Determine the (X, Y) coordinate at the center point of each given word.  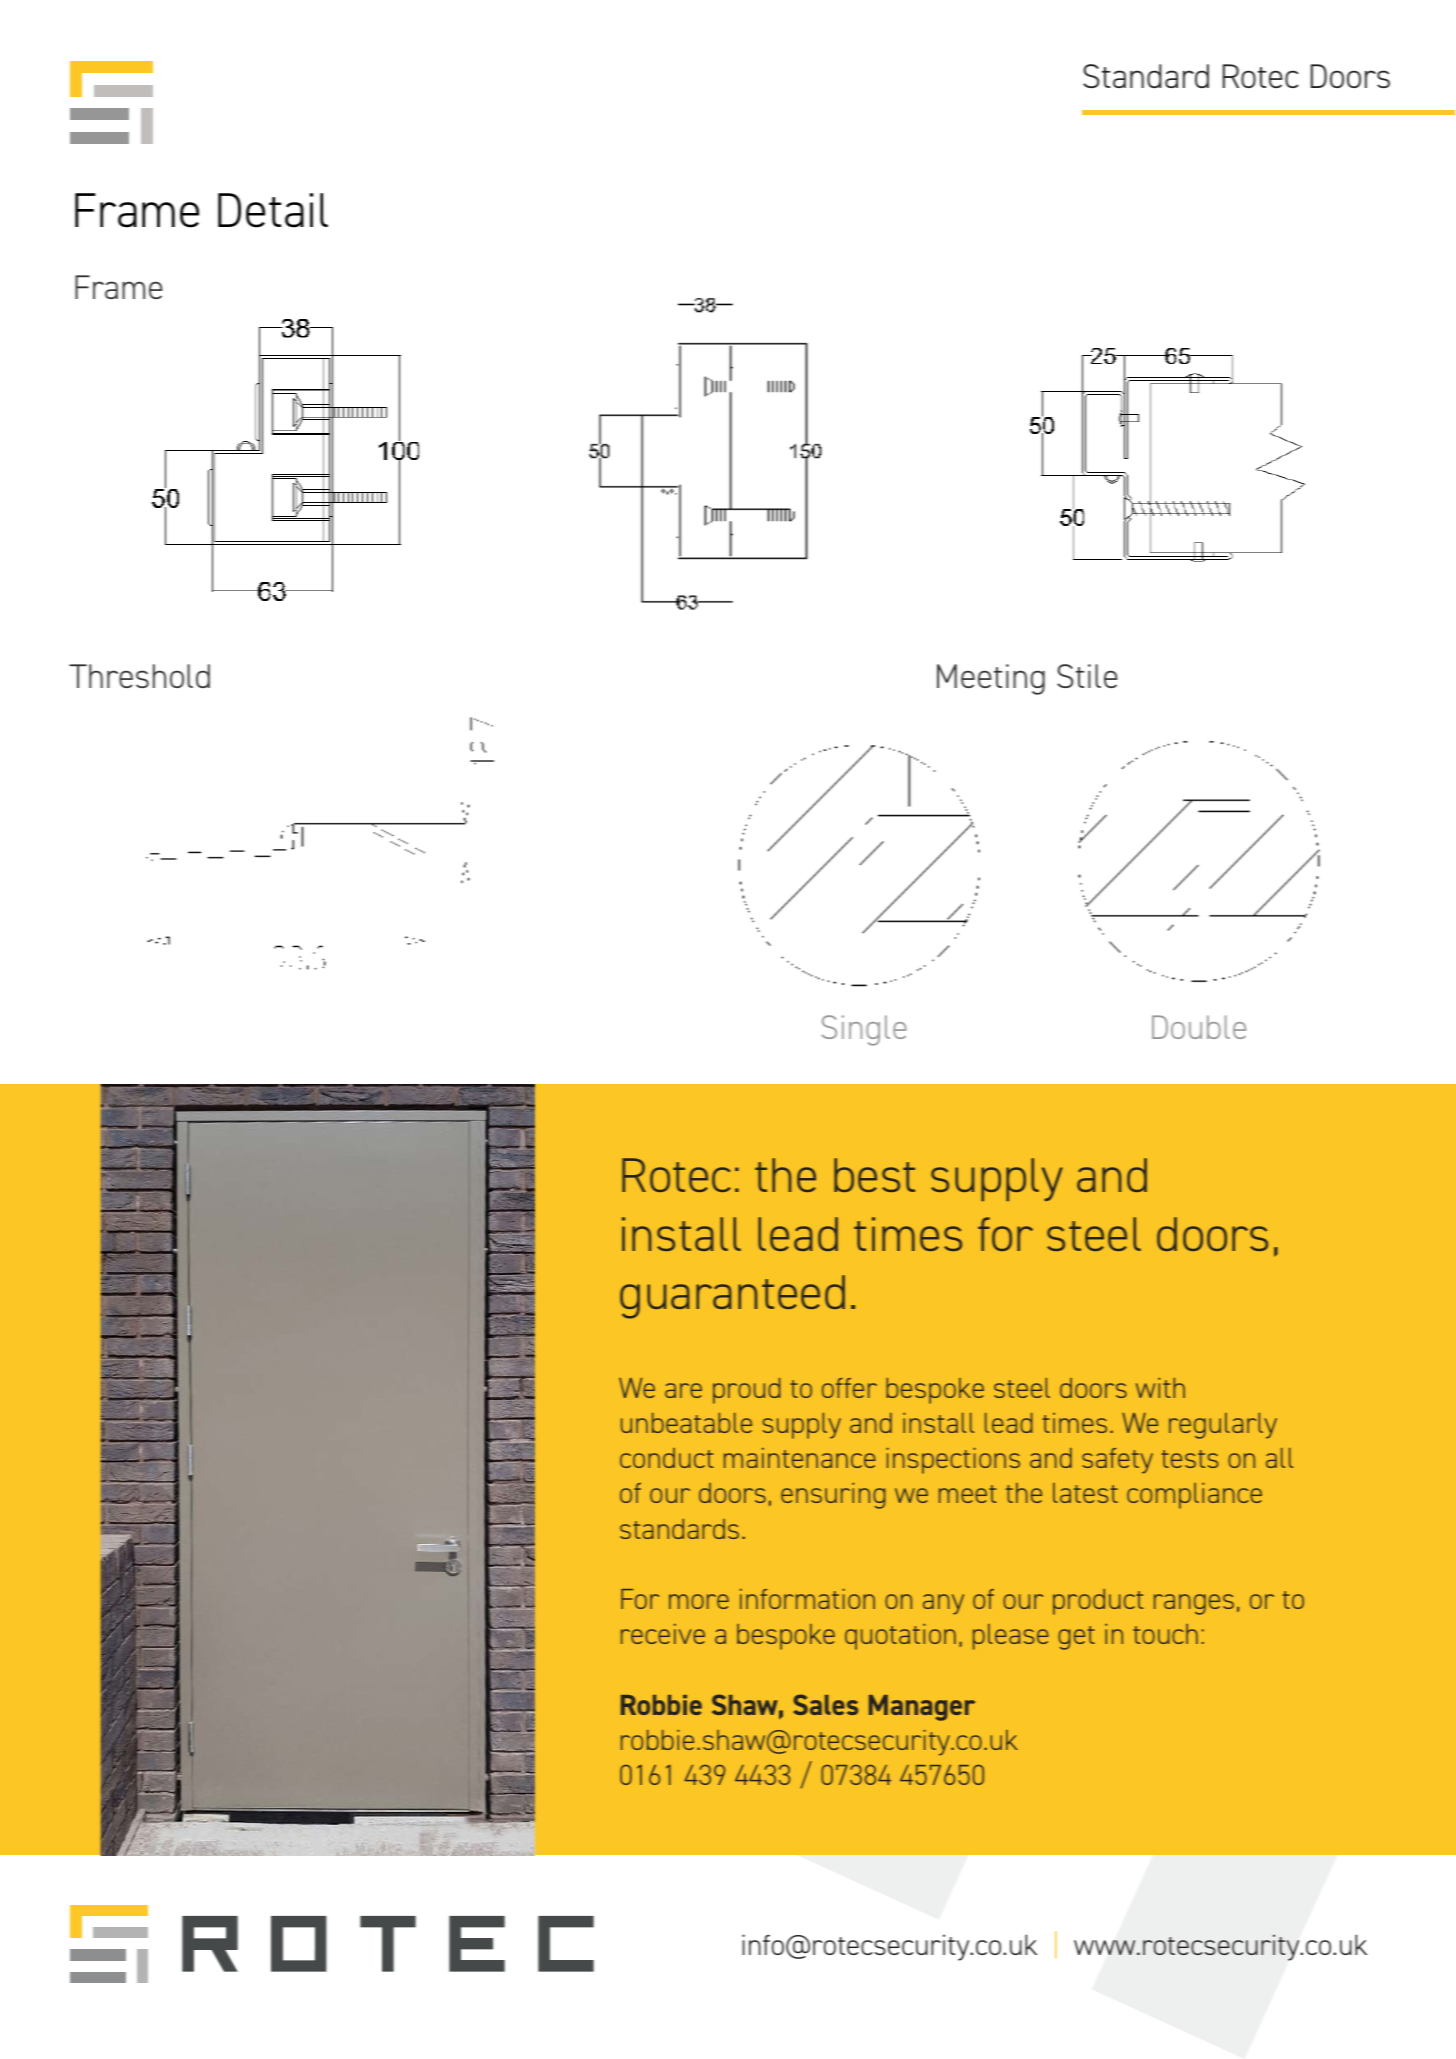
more (699, 1601)
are (683, 1390)
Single (864, 1030)
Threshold (139, 676)
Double (1199, 1027)
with (1160, 1388)
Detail (273, 210)
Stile (1087, 676)
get (1076, 1638)
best (874, 1175)
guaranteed (732, 1297)
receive (663, 1634)
